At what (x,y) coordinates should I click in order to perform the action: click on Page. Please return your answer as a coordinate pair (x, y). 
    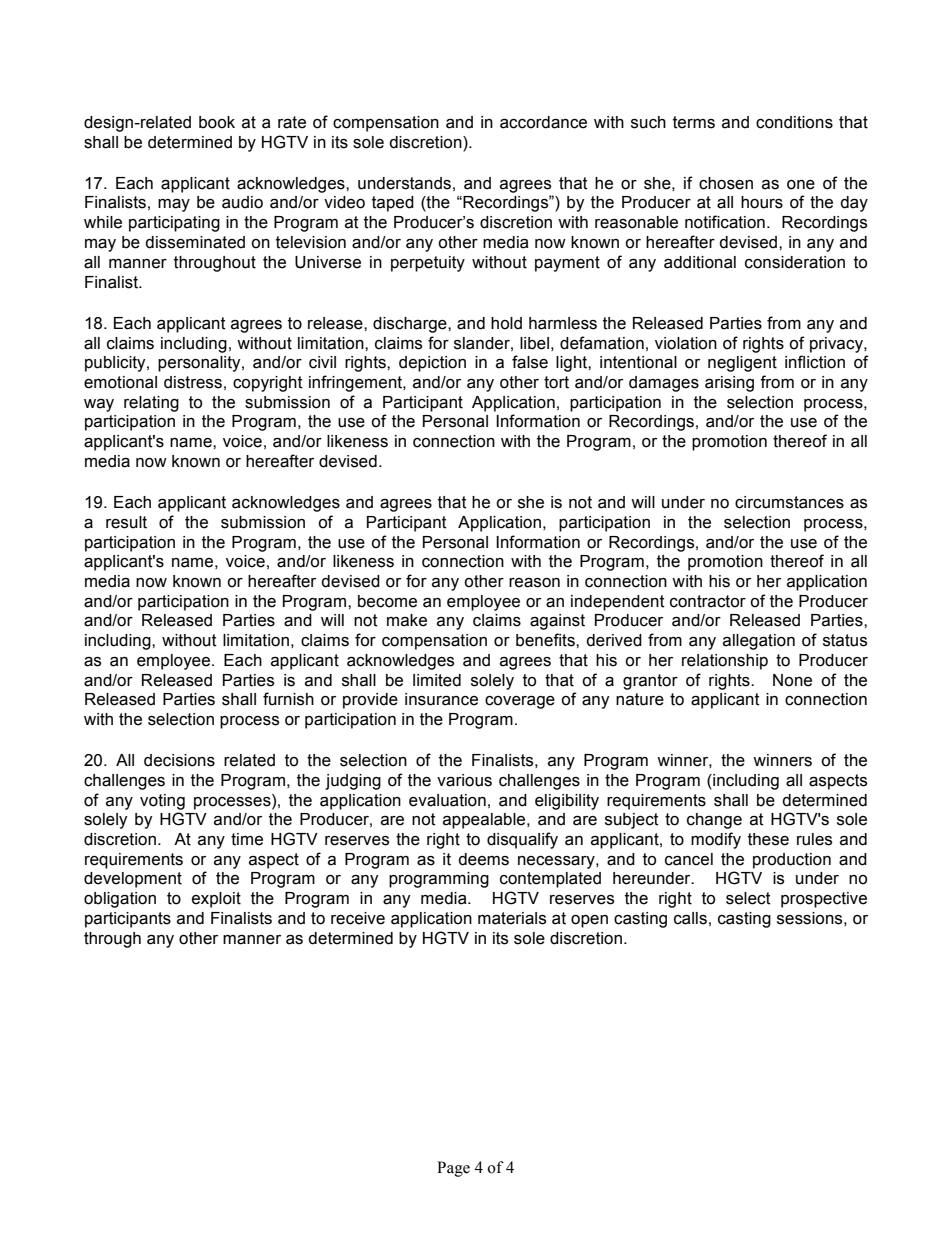
    Looking at the image, I should click on (453, 1169).
